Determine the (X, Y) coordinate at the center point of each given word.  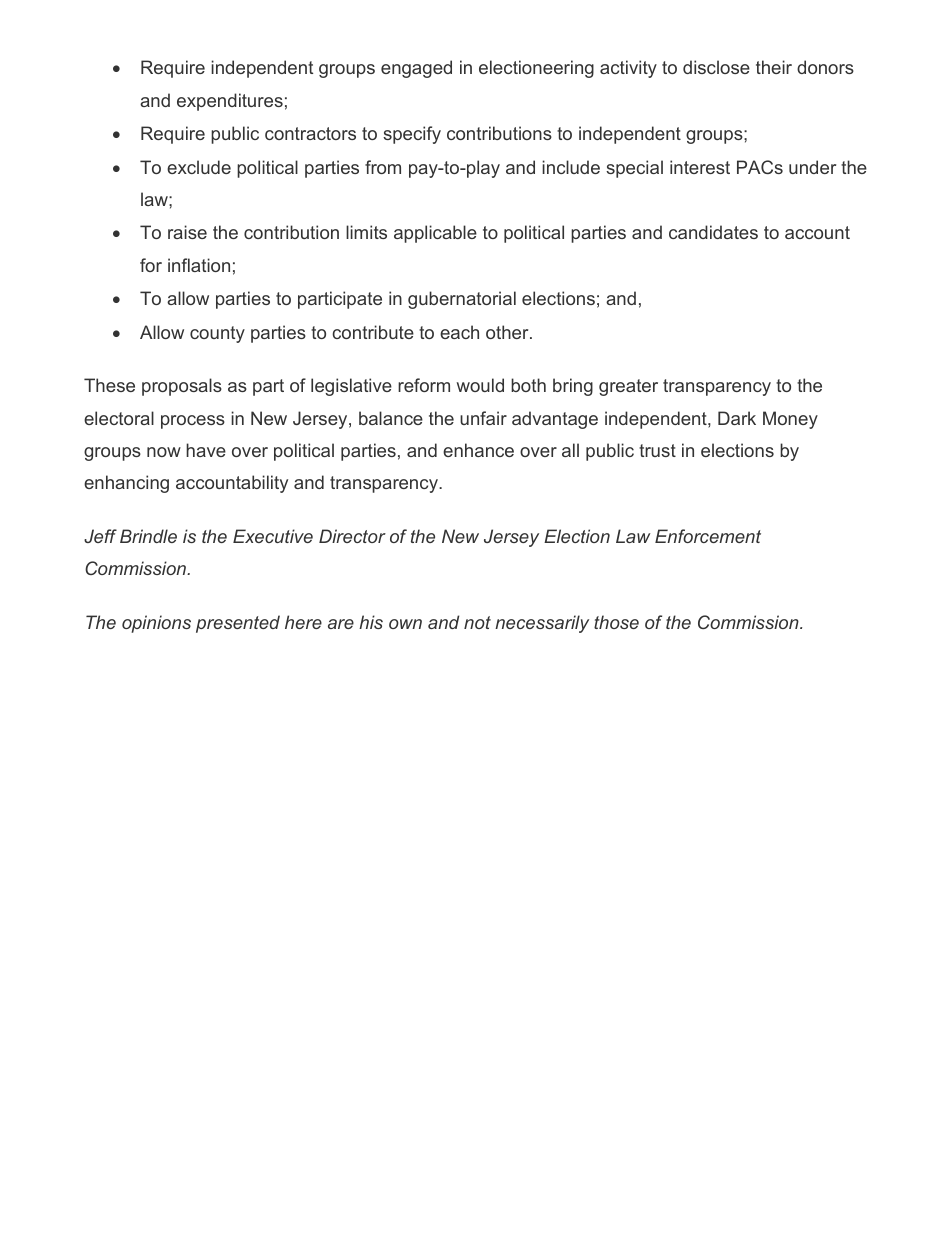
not (477, 622)
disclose (716, 67)
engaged (416, 69)
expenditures (230, 102)
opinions (156, 624)
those (616, 622)
